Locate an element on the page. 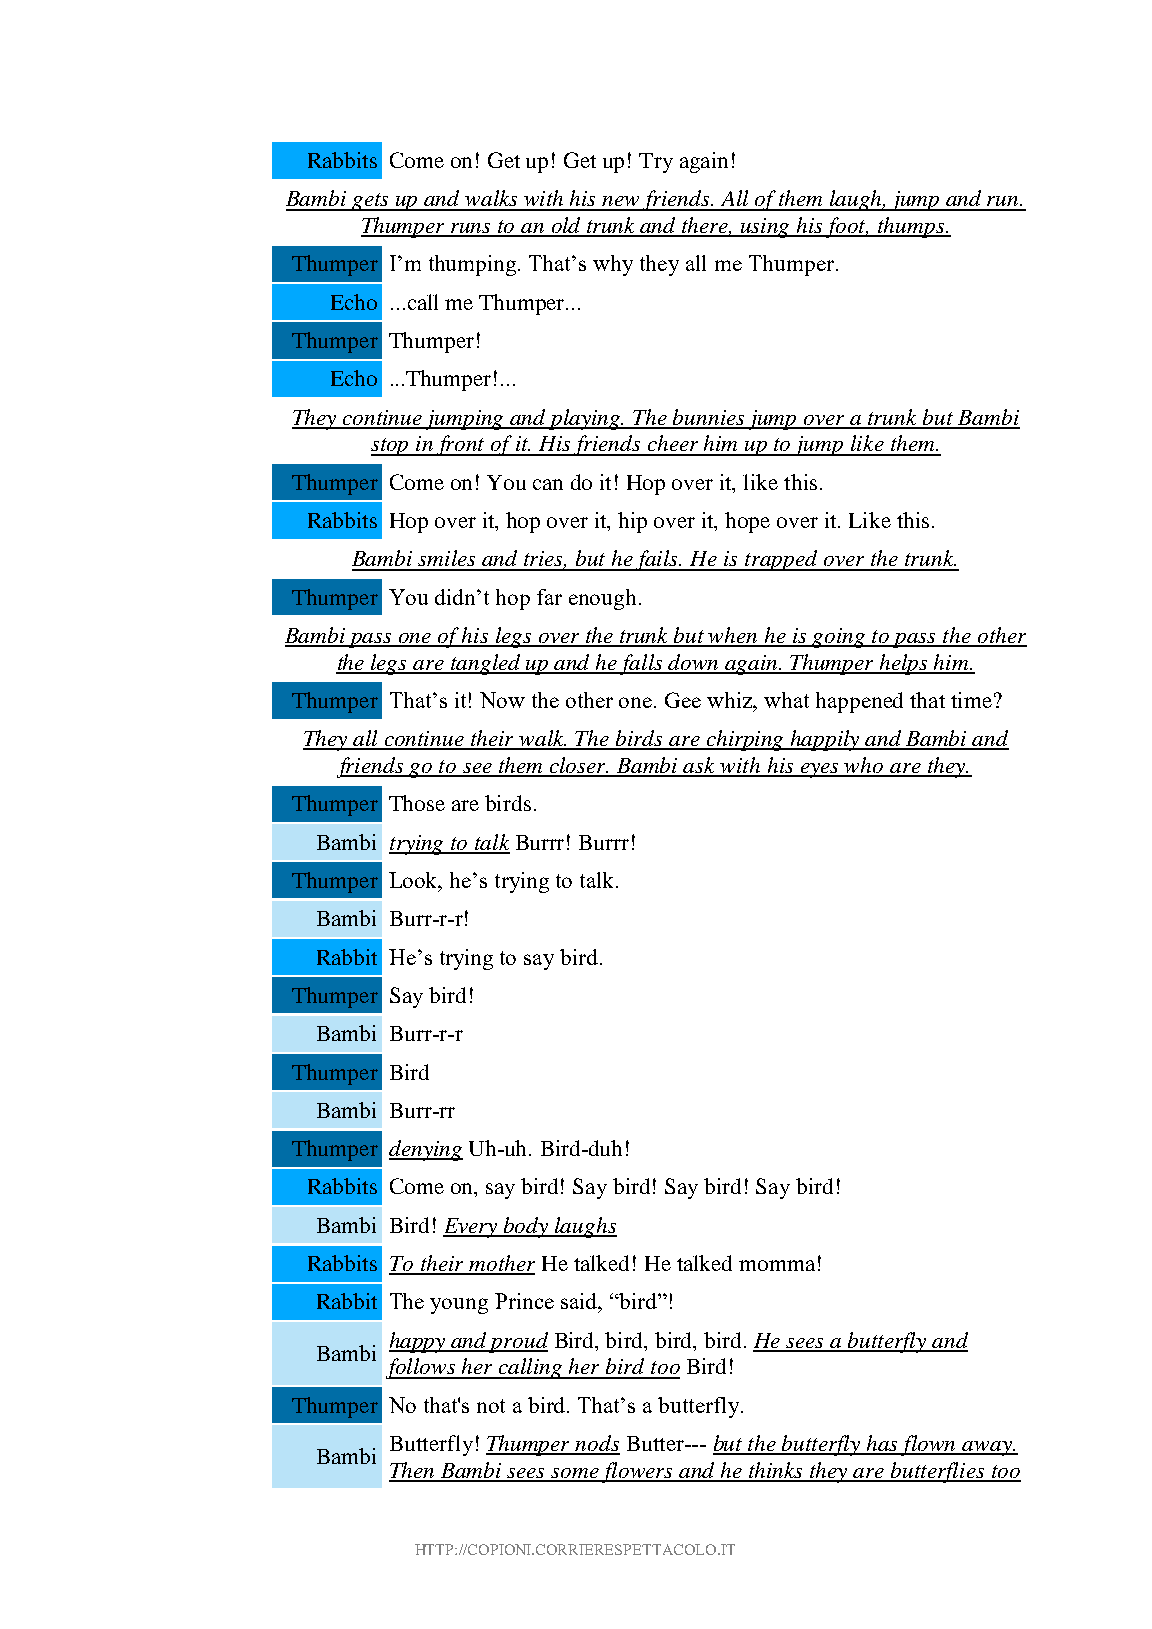 The height and width of the document is (1629, 1152). Gee is located at coordinates (683, 700).
